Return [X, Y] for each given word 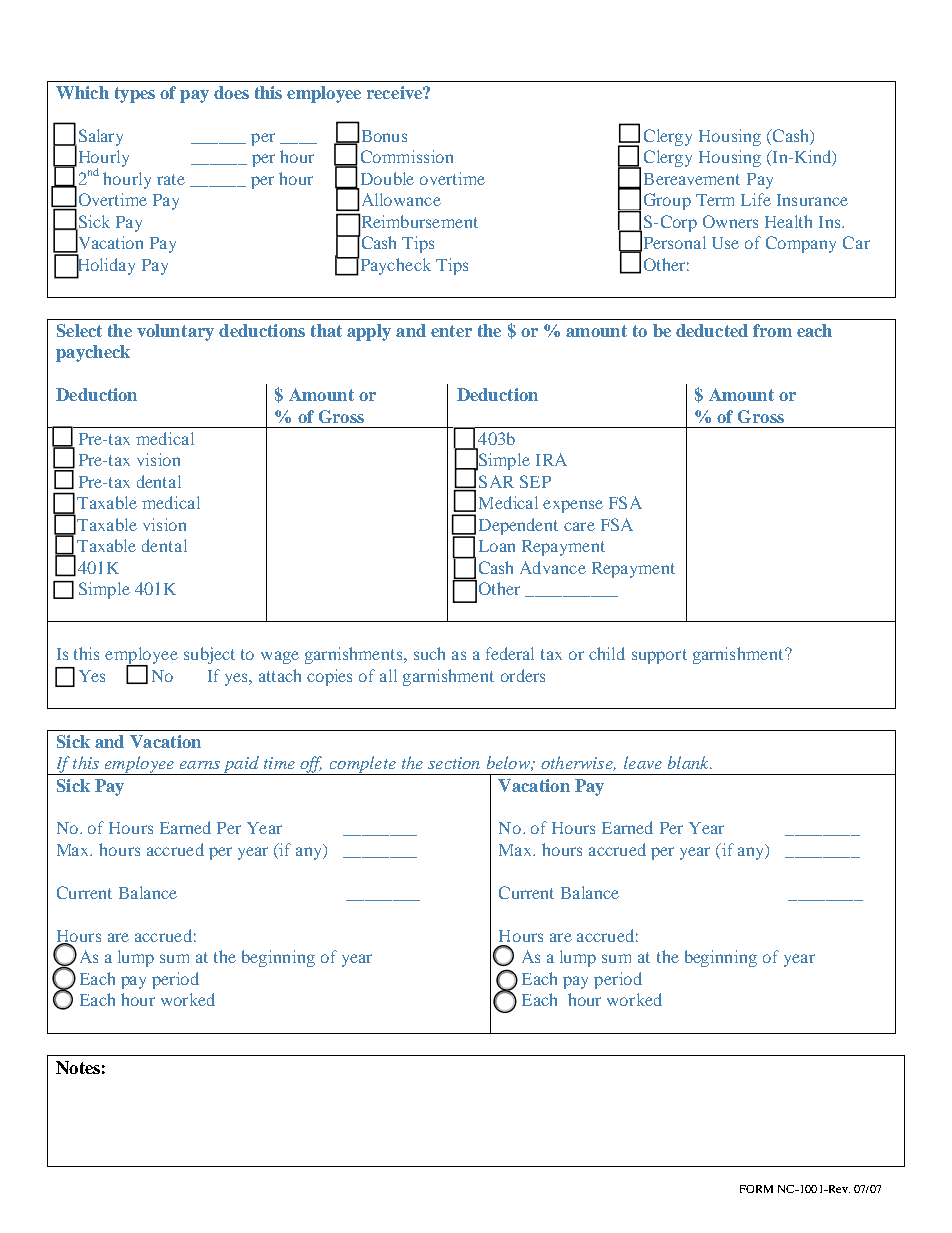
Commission [407, 156]
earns [200, 765]
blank [689, 762]
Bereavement [692, 179]
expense [573, 506]
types [135, 95]
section [454, 763]
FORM [756, 1189]
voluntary [175, 332]
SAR [496, 481]
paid [241, 765]
